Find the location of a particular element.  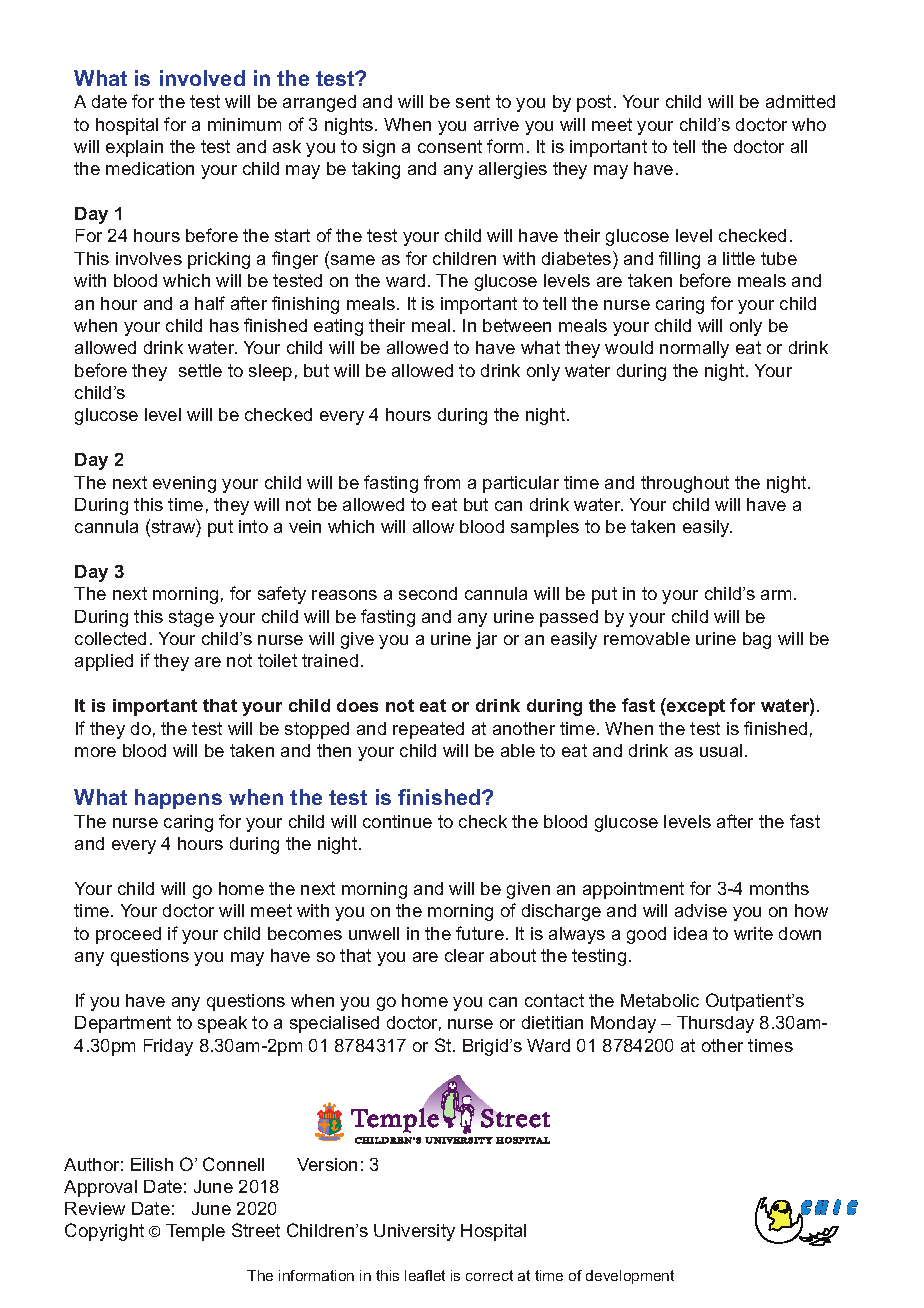

Temple is located at coordinates (195, 1232).
